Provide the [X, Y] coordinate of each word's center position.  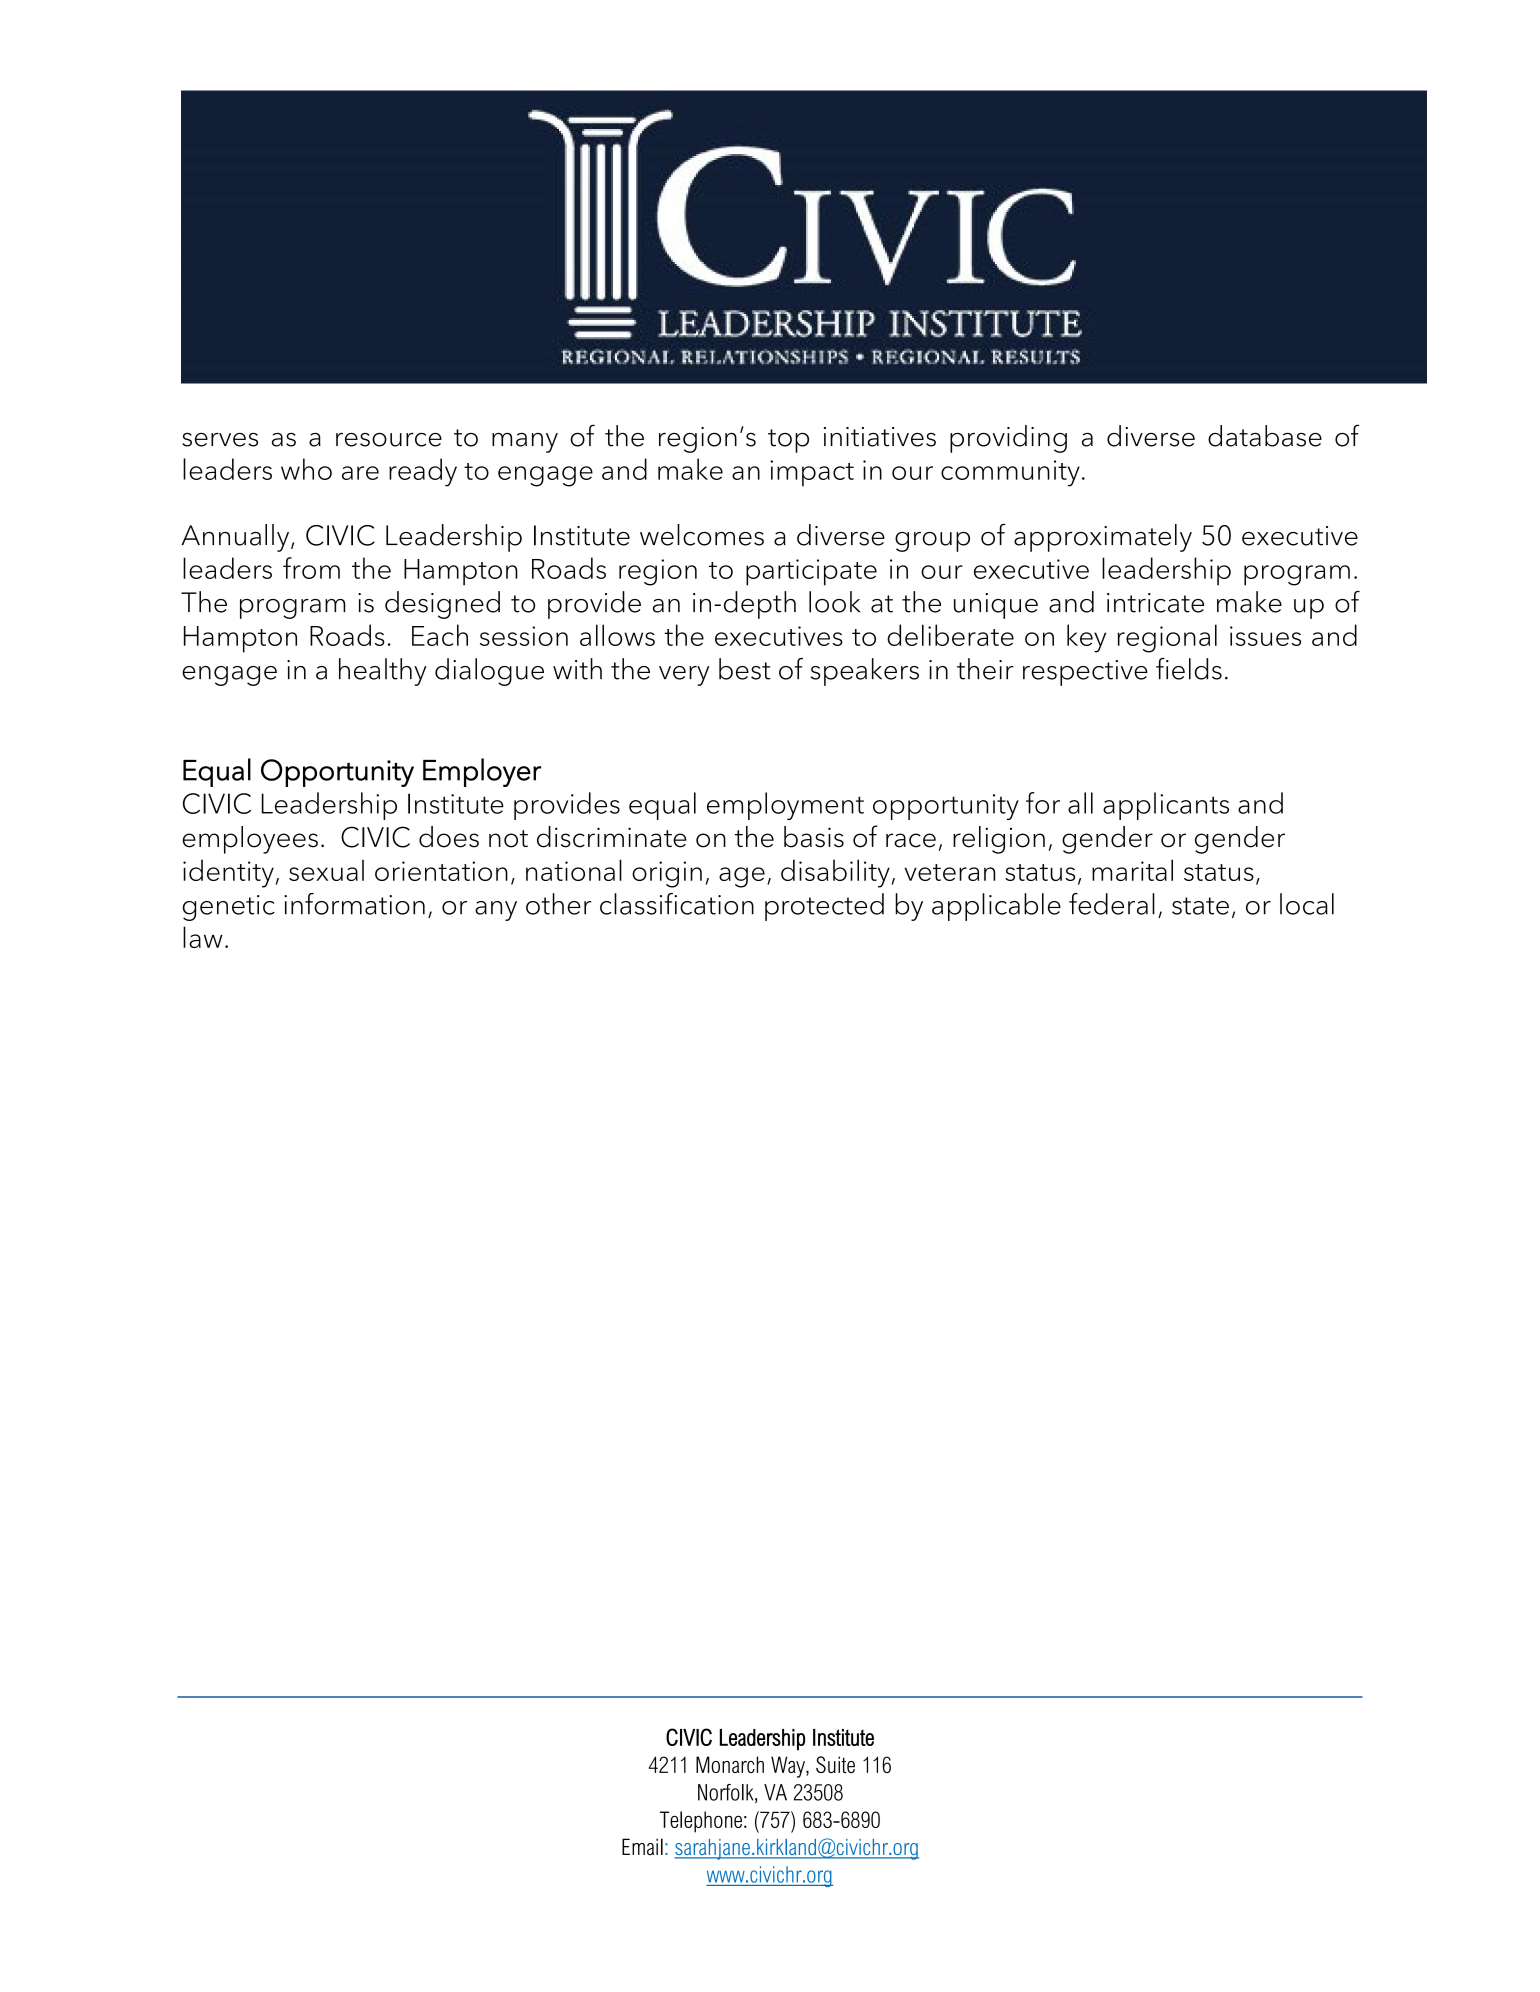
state [1200, 906]
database [1265, 436]
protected [824, 907]
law [203, 937]
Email [642, 1847]
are [360, 473]
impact [812, 473]
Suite [835, 1764]
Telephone [701, 1822]
